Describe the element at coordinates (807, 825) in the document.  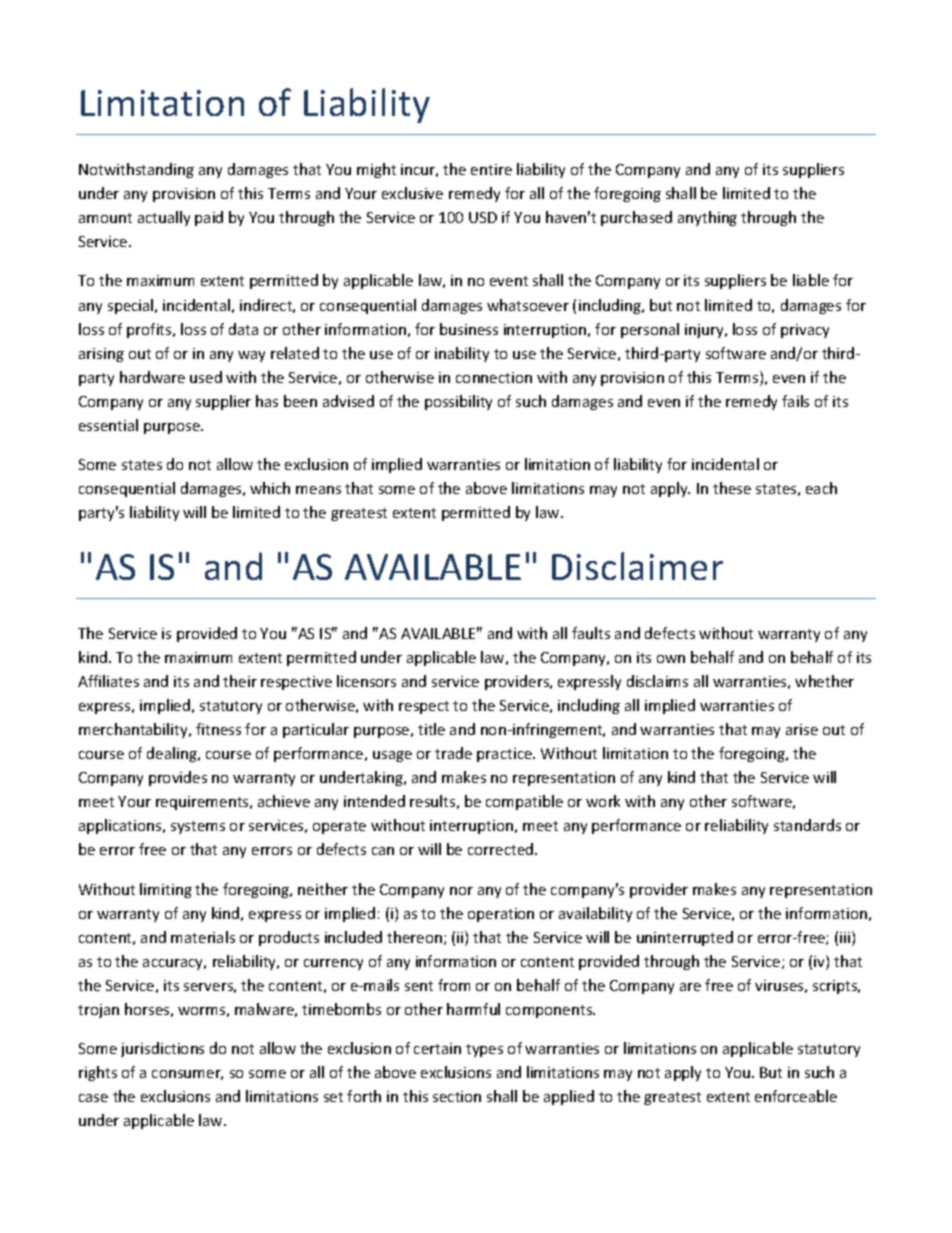
I see `standards` at that location.
